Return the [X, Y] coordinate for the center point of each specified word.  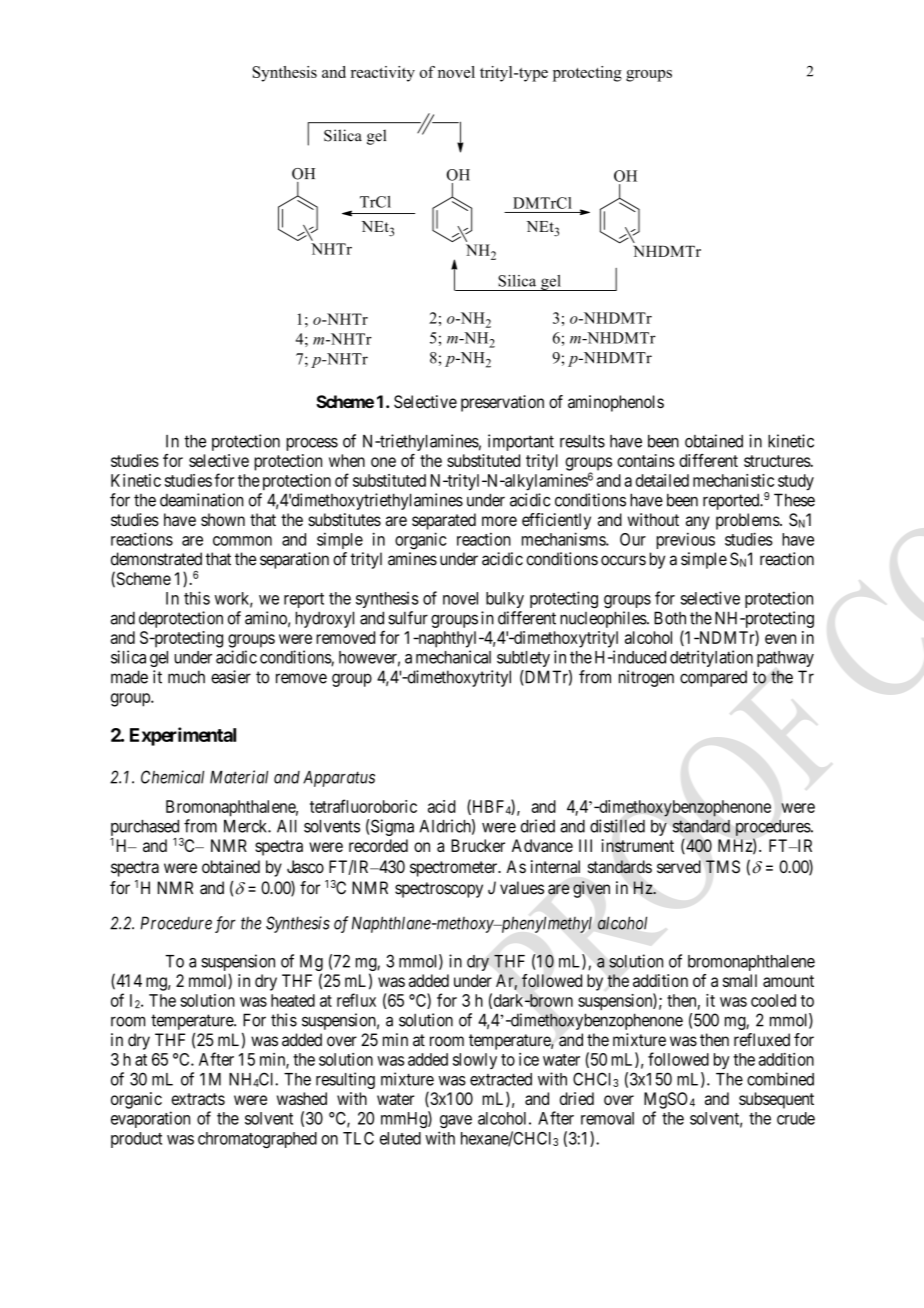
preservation [502, 403]
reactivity [383, 74]
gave [456, 1121]
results [582, 441]
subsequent [776, 1100]
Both [670, 618]
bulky [505, 600]
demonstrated [156, 559]
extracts [198, 1099]
